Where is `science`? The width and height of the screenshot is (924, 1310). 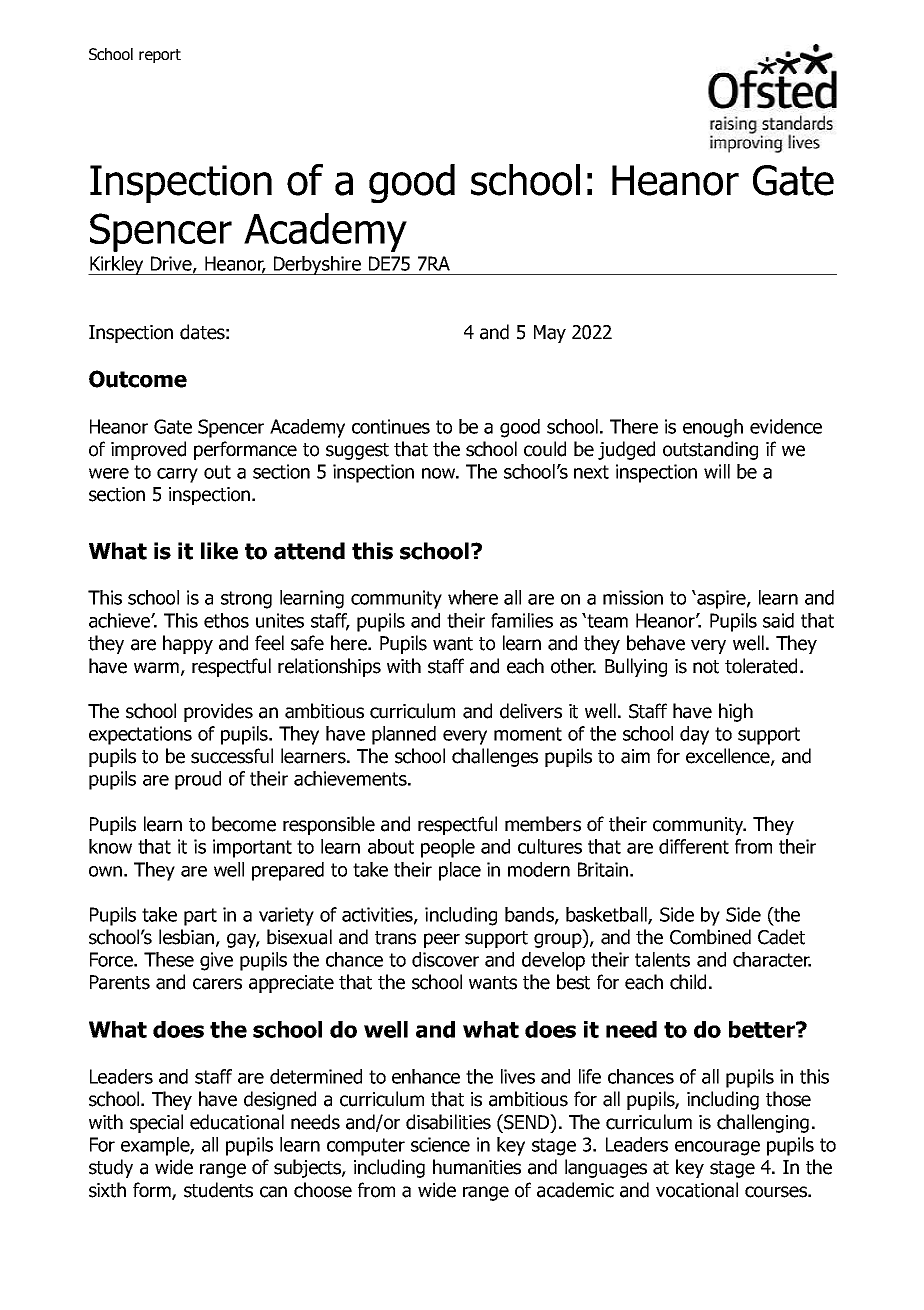
science is located at coordinates (440, 1144).
